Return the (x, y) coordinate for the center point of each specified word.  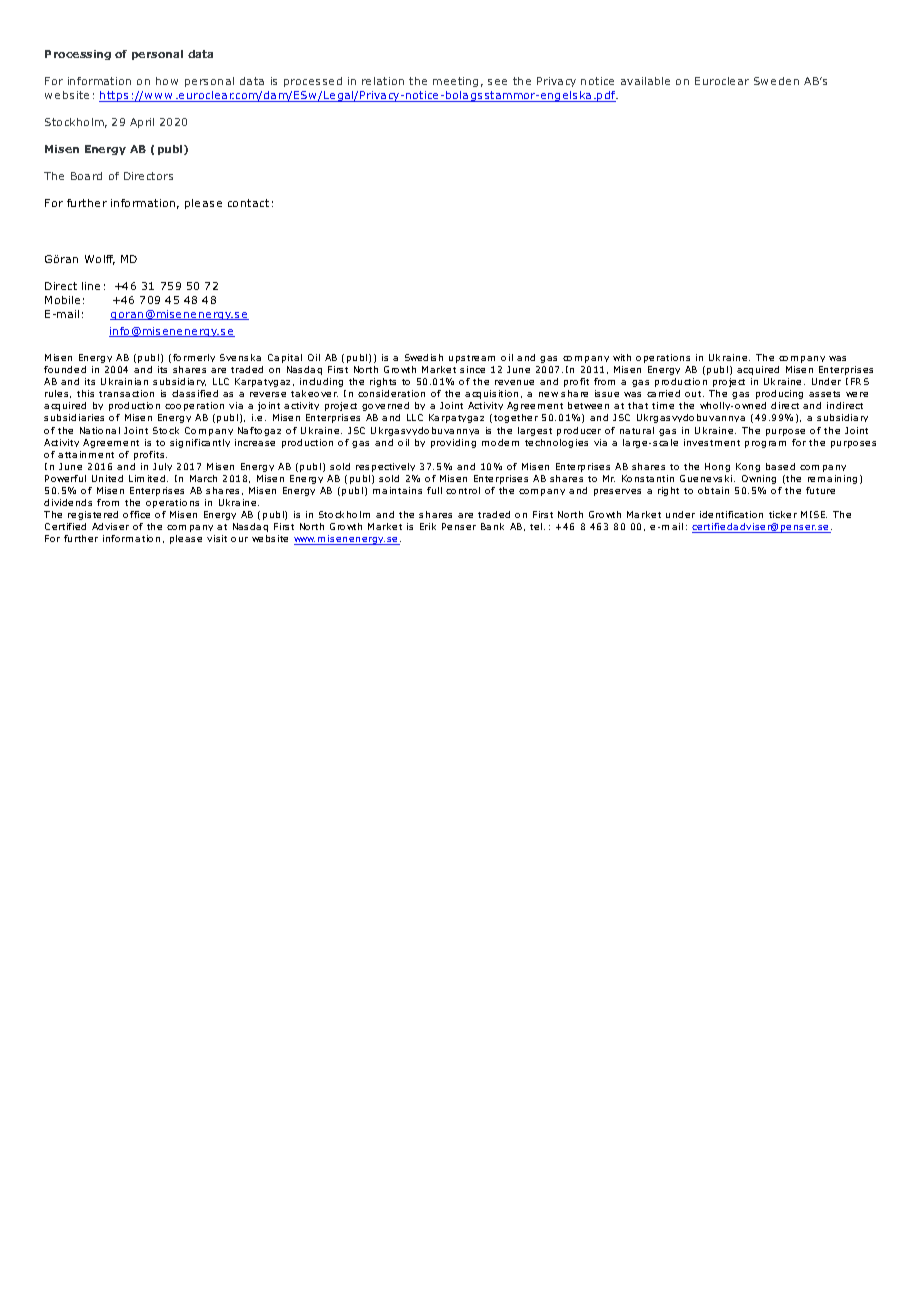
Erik (428, 526)
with (622, 357)
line (91, 286)
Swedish (424, 357)
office (136, 514)
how (167, 81)
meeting (455, 82)
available (645, 81)
